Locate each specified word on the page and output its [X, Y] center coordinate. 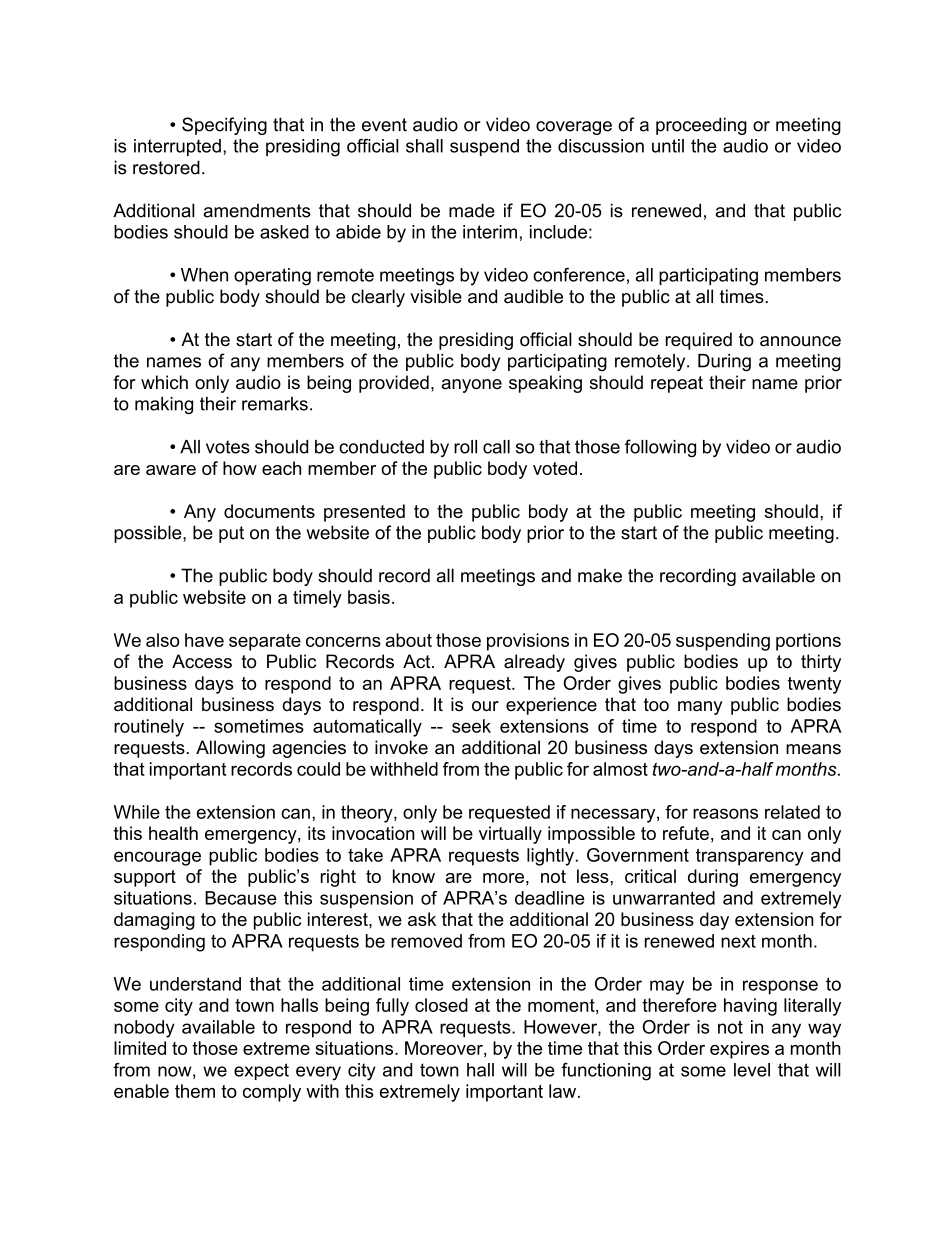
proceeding [701, 126]
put [231, 534]
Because [241, 898]
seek [471, 726]
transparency [750, 857]
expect [261, 1071]
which [164, 382]
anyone [472, 386]
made [472, 210]
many [700, 708]
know [414, 876]
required [699, 341]
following [660, 448]
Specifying [224, 126]
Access [202, 661]
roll [465, 447]
